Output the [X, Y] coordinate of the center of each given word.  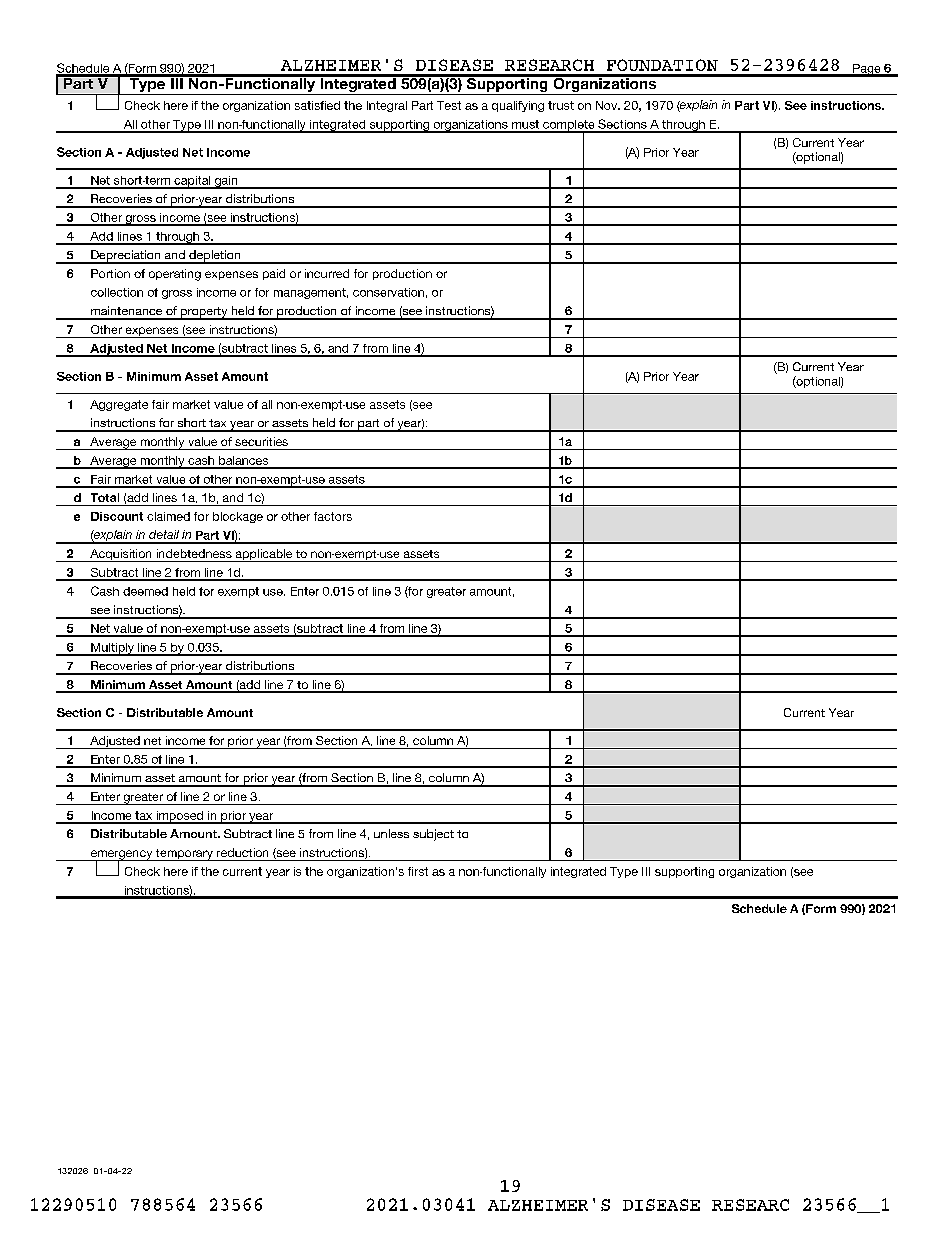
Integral [387, 106]
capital [192, 182]
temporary [184, 855]
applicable [264, 555]
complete [569, 126]
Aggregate [119, 405]
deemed [145, 591]
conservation [388, 292]
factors [333, 516]
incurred [327, 273]
